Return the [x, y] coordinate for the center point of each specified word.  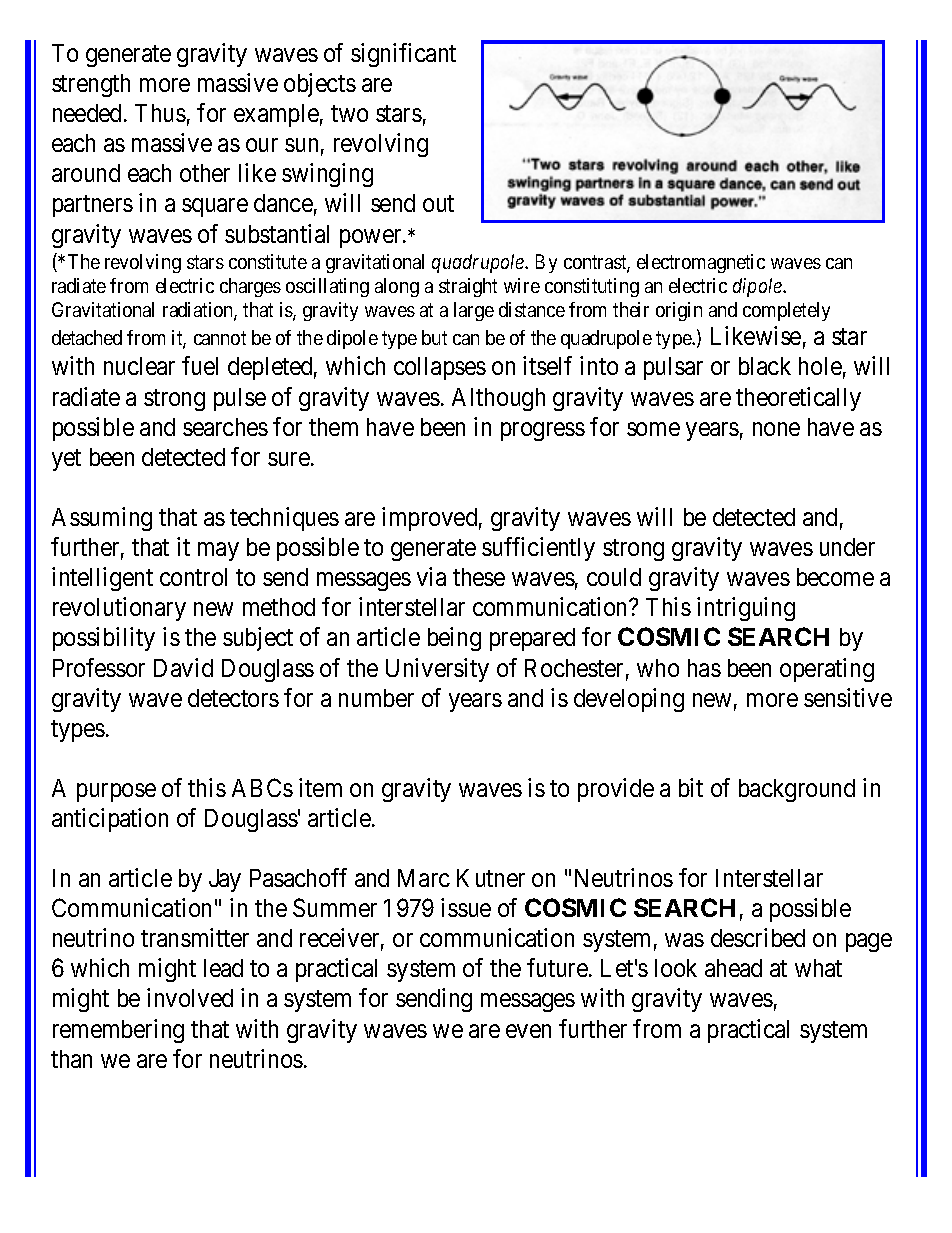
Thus [160, 113]
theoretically [798, 399]
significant [403, 55]
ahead [733, 968]
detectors [233, 698]
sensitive [848, 697]
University [437, 670]
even [528, 1031]
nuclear [139, 366]
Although [498, 399]
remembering [118, 1031]
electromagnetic [701, 263]
